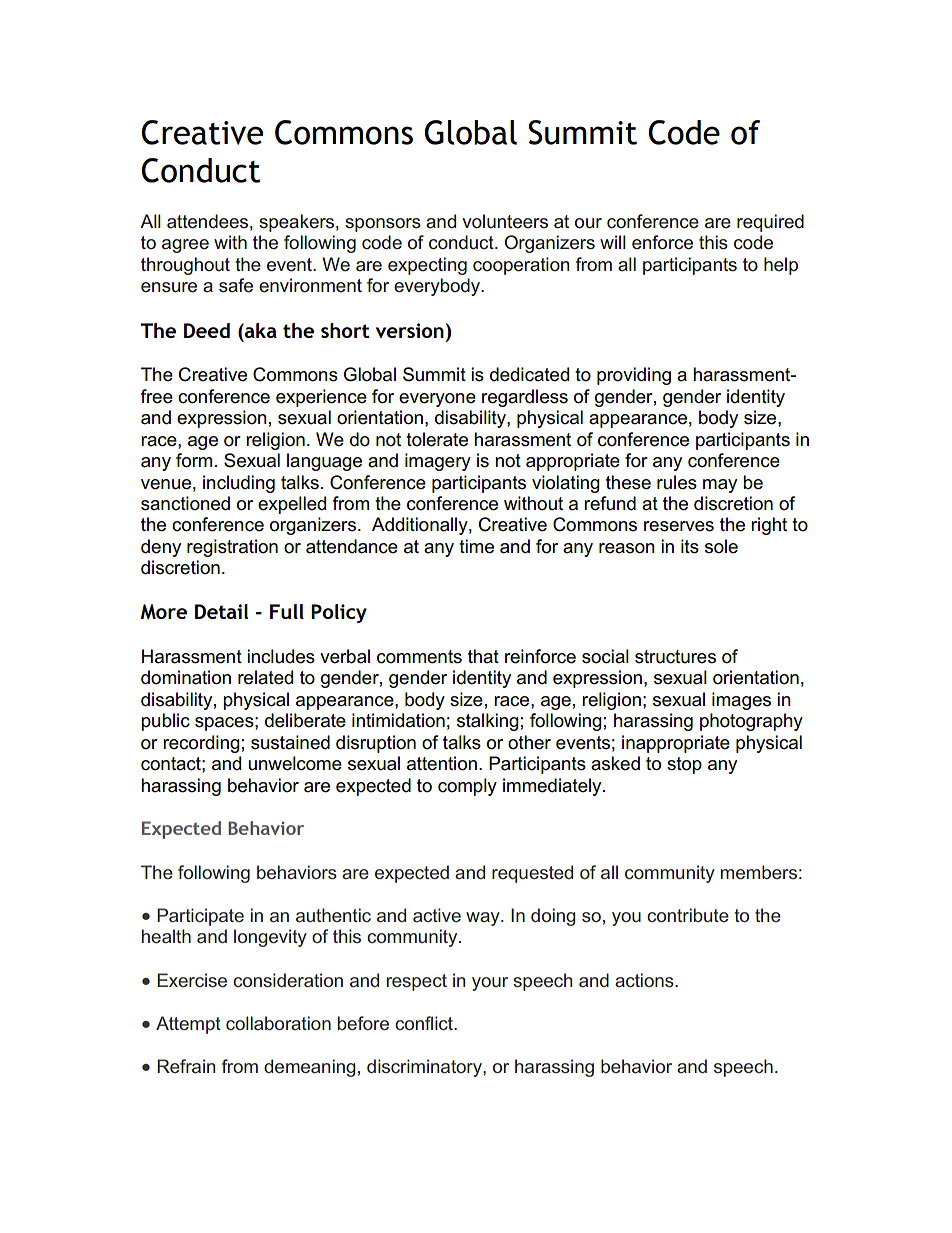 The height and width of the page is (1233, 952). I want to click on including, so click(239, 484).
